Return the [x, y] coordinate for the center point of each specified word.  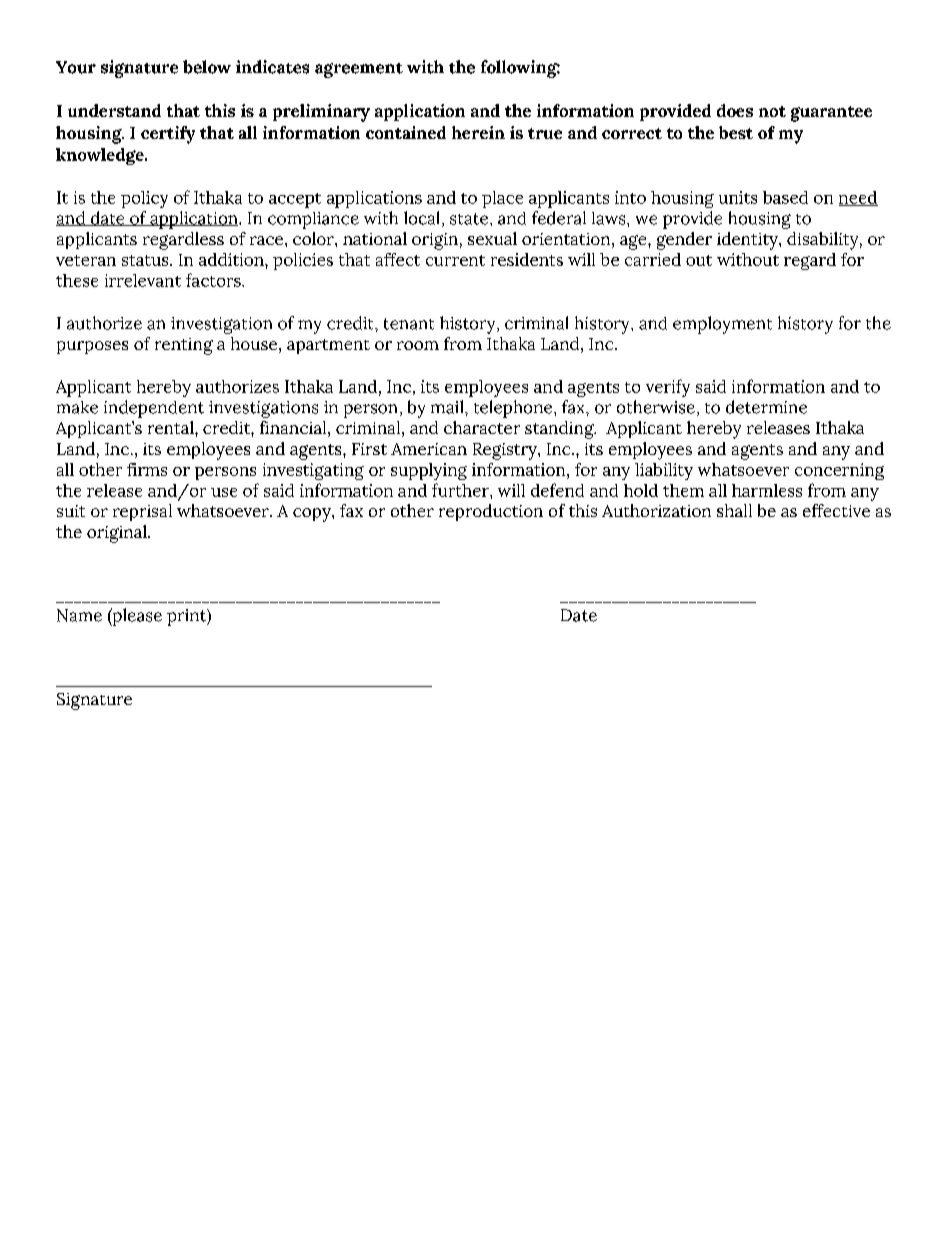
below [207, 67]
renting [184, 346]
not [772, 111]
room [418, 345]
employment [722, 325]
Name [79, 615]
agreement [359, 70]
